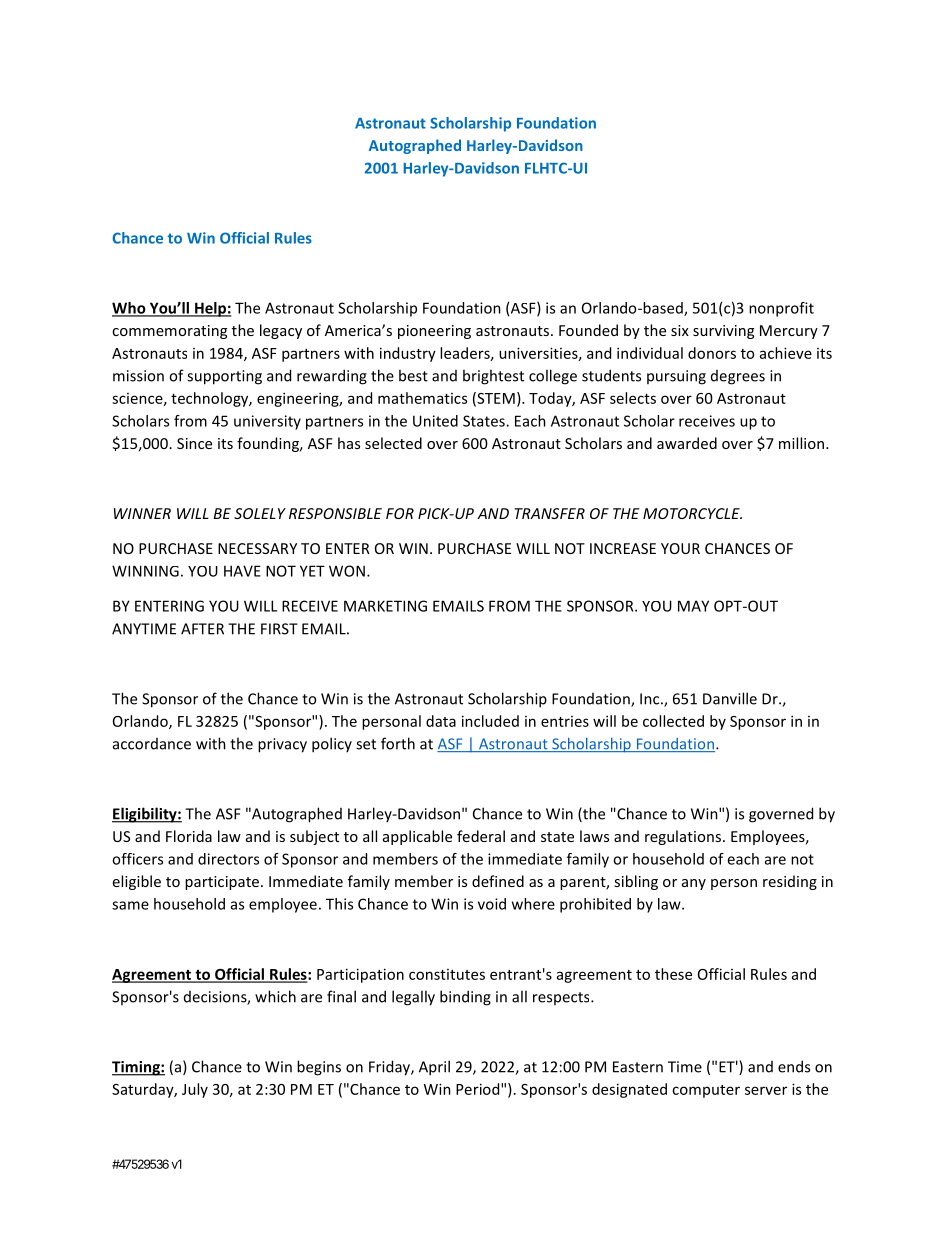  Describe the element at coordinates (169, 332) in the screenshot. I see `commemorating` at that location.
